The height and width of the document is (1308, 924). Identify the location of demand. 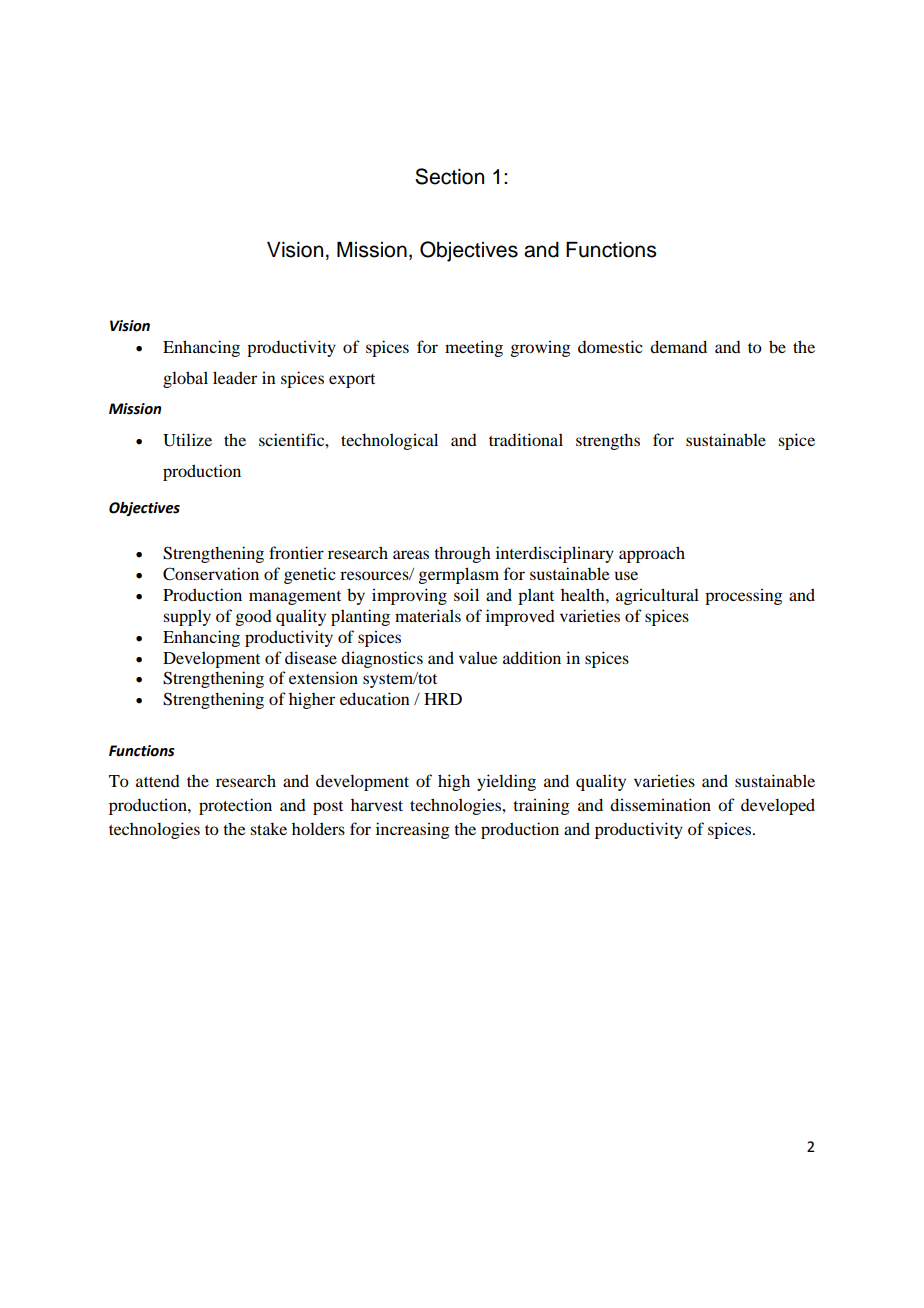
(678, 346).
